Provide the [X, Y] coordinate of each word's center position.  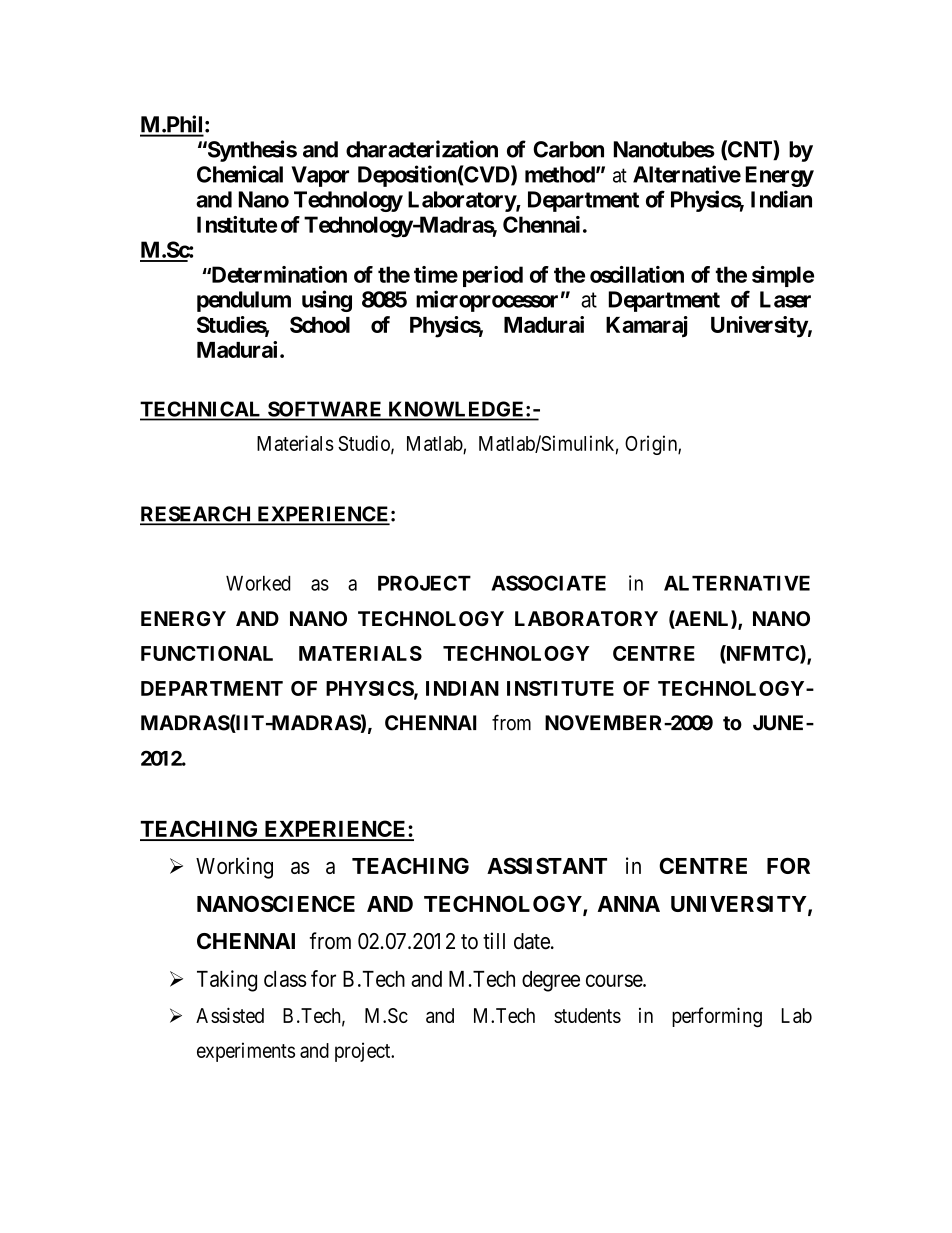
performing [717, 1017]
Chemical [240, 174]
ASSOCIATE [548, 583]
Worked [258, 583]
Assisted [230, 1015]
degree [551, 981]
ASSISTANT [547, 865]
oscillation [637, 274]
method [560, 174]
